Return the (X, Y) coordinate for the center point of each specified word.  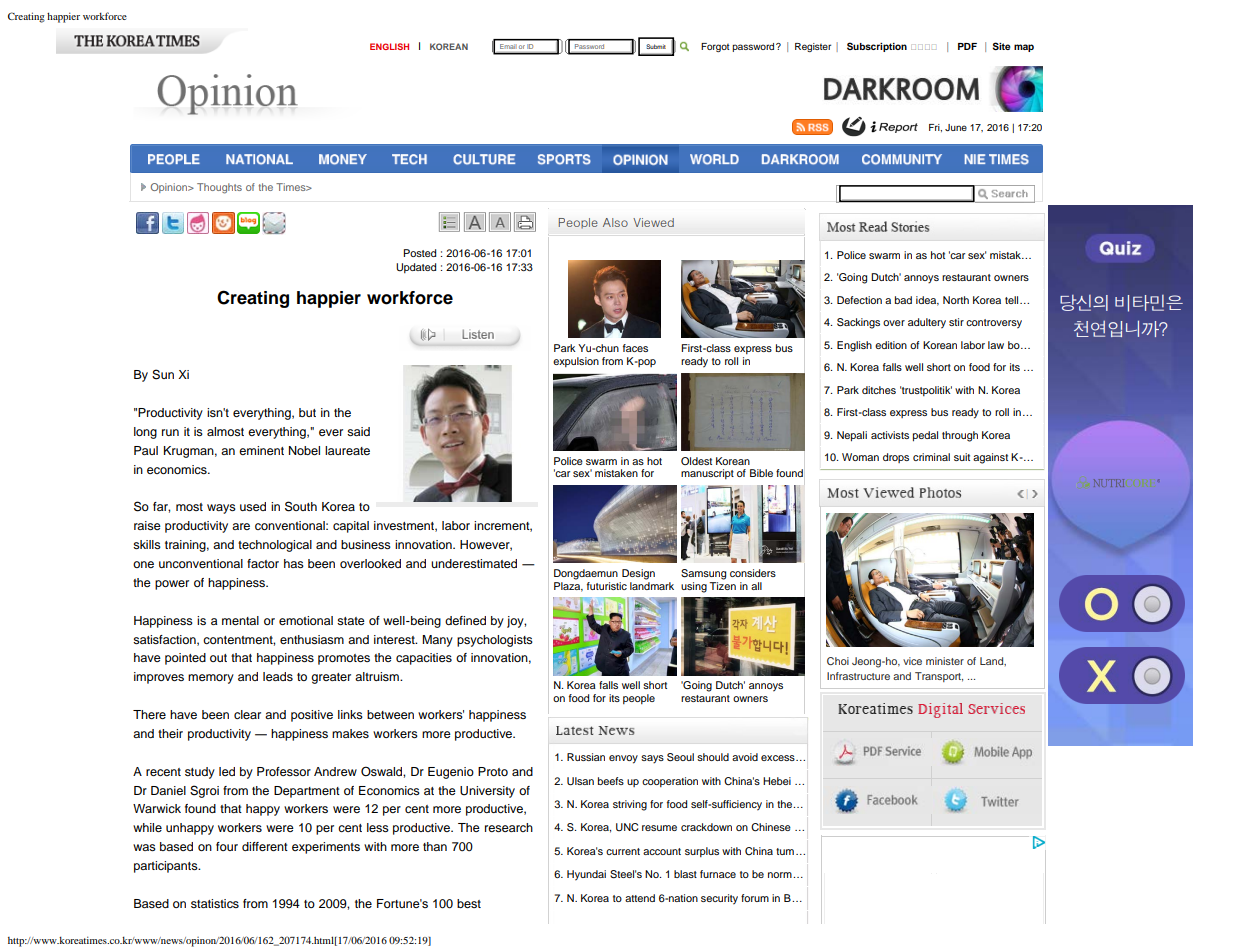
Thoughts (219, 188)
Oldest (696, 461)
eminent (261, 450)
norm (781, 875)
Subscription (877, 47)
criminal (931, 457)
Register (813, 47)
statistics (215, 903)
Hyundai (586, 875)
